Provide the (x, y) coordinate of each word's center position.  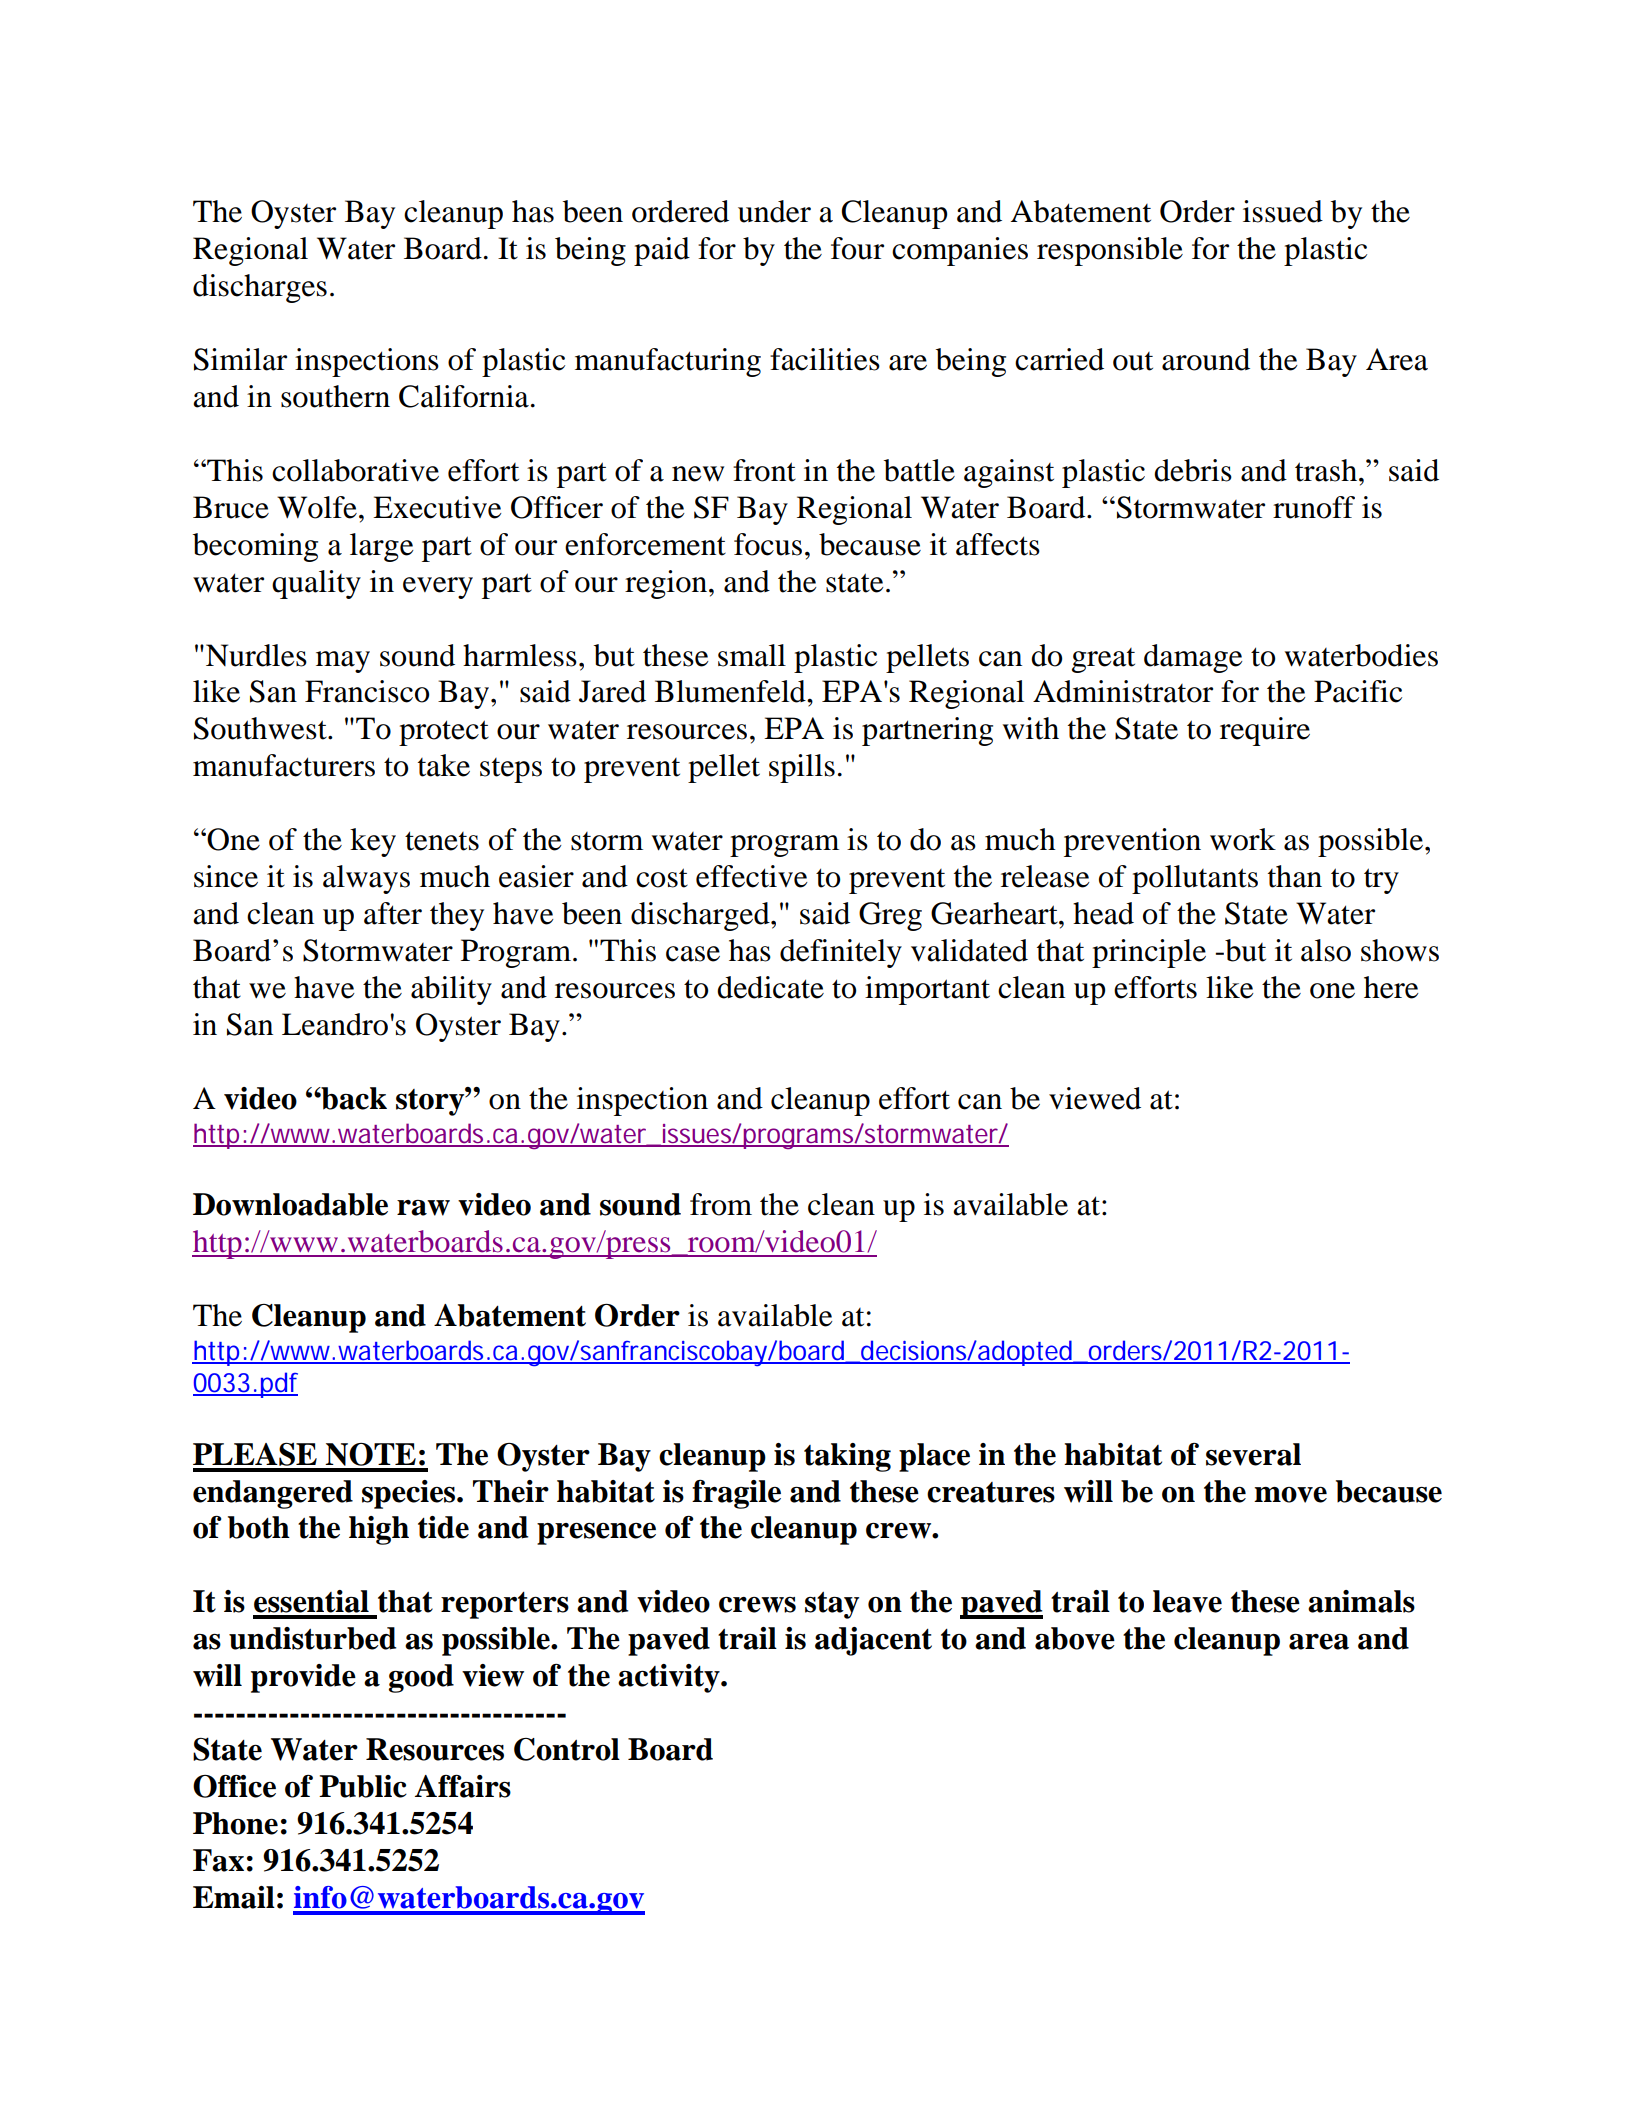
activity (670, 1678)
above (1075, 1638)
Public (363, 1786)
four (857, 248)
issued (1283, 211)
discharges (260, 288)
